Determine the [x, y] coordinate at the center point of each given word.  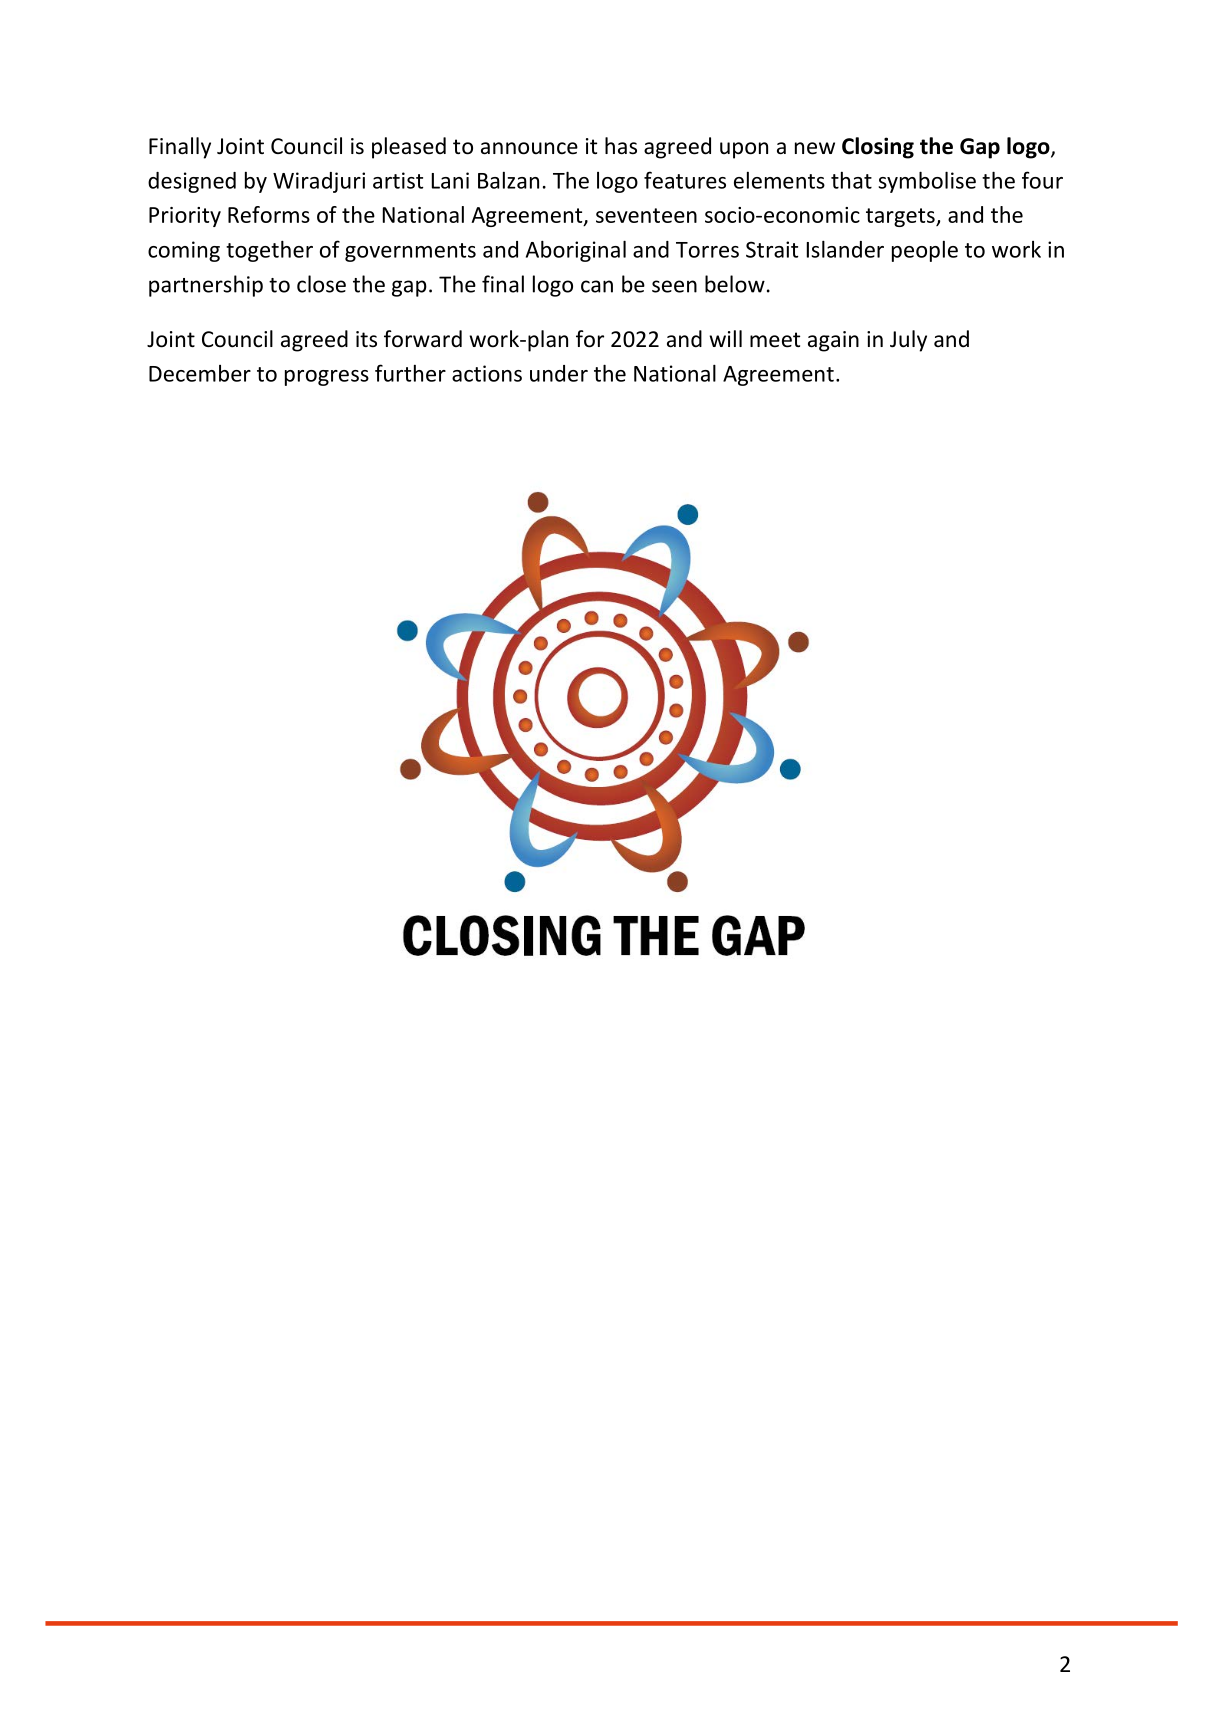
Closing [878, 148]
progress [327, 378]
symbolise [927, 182]
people [925, 251]
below [735, 284]
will [725, 338]
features [685, 180]
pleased [409, 148]
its [366, 339]
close [321, 284]
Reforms [269, 214]
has [621, 146]
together [269, 251]
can [597, 286]
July [908, 341]
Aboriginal [576, 251]
